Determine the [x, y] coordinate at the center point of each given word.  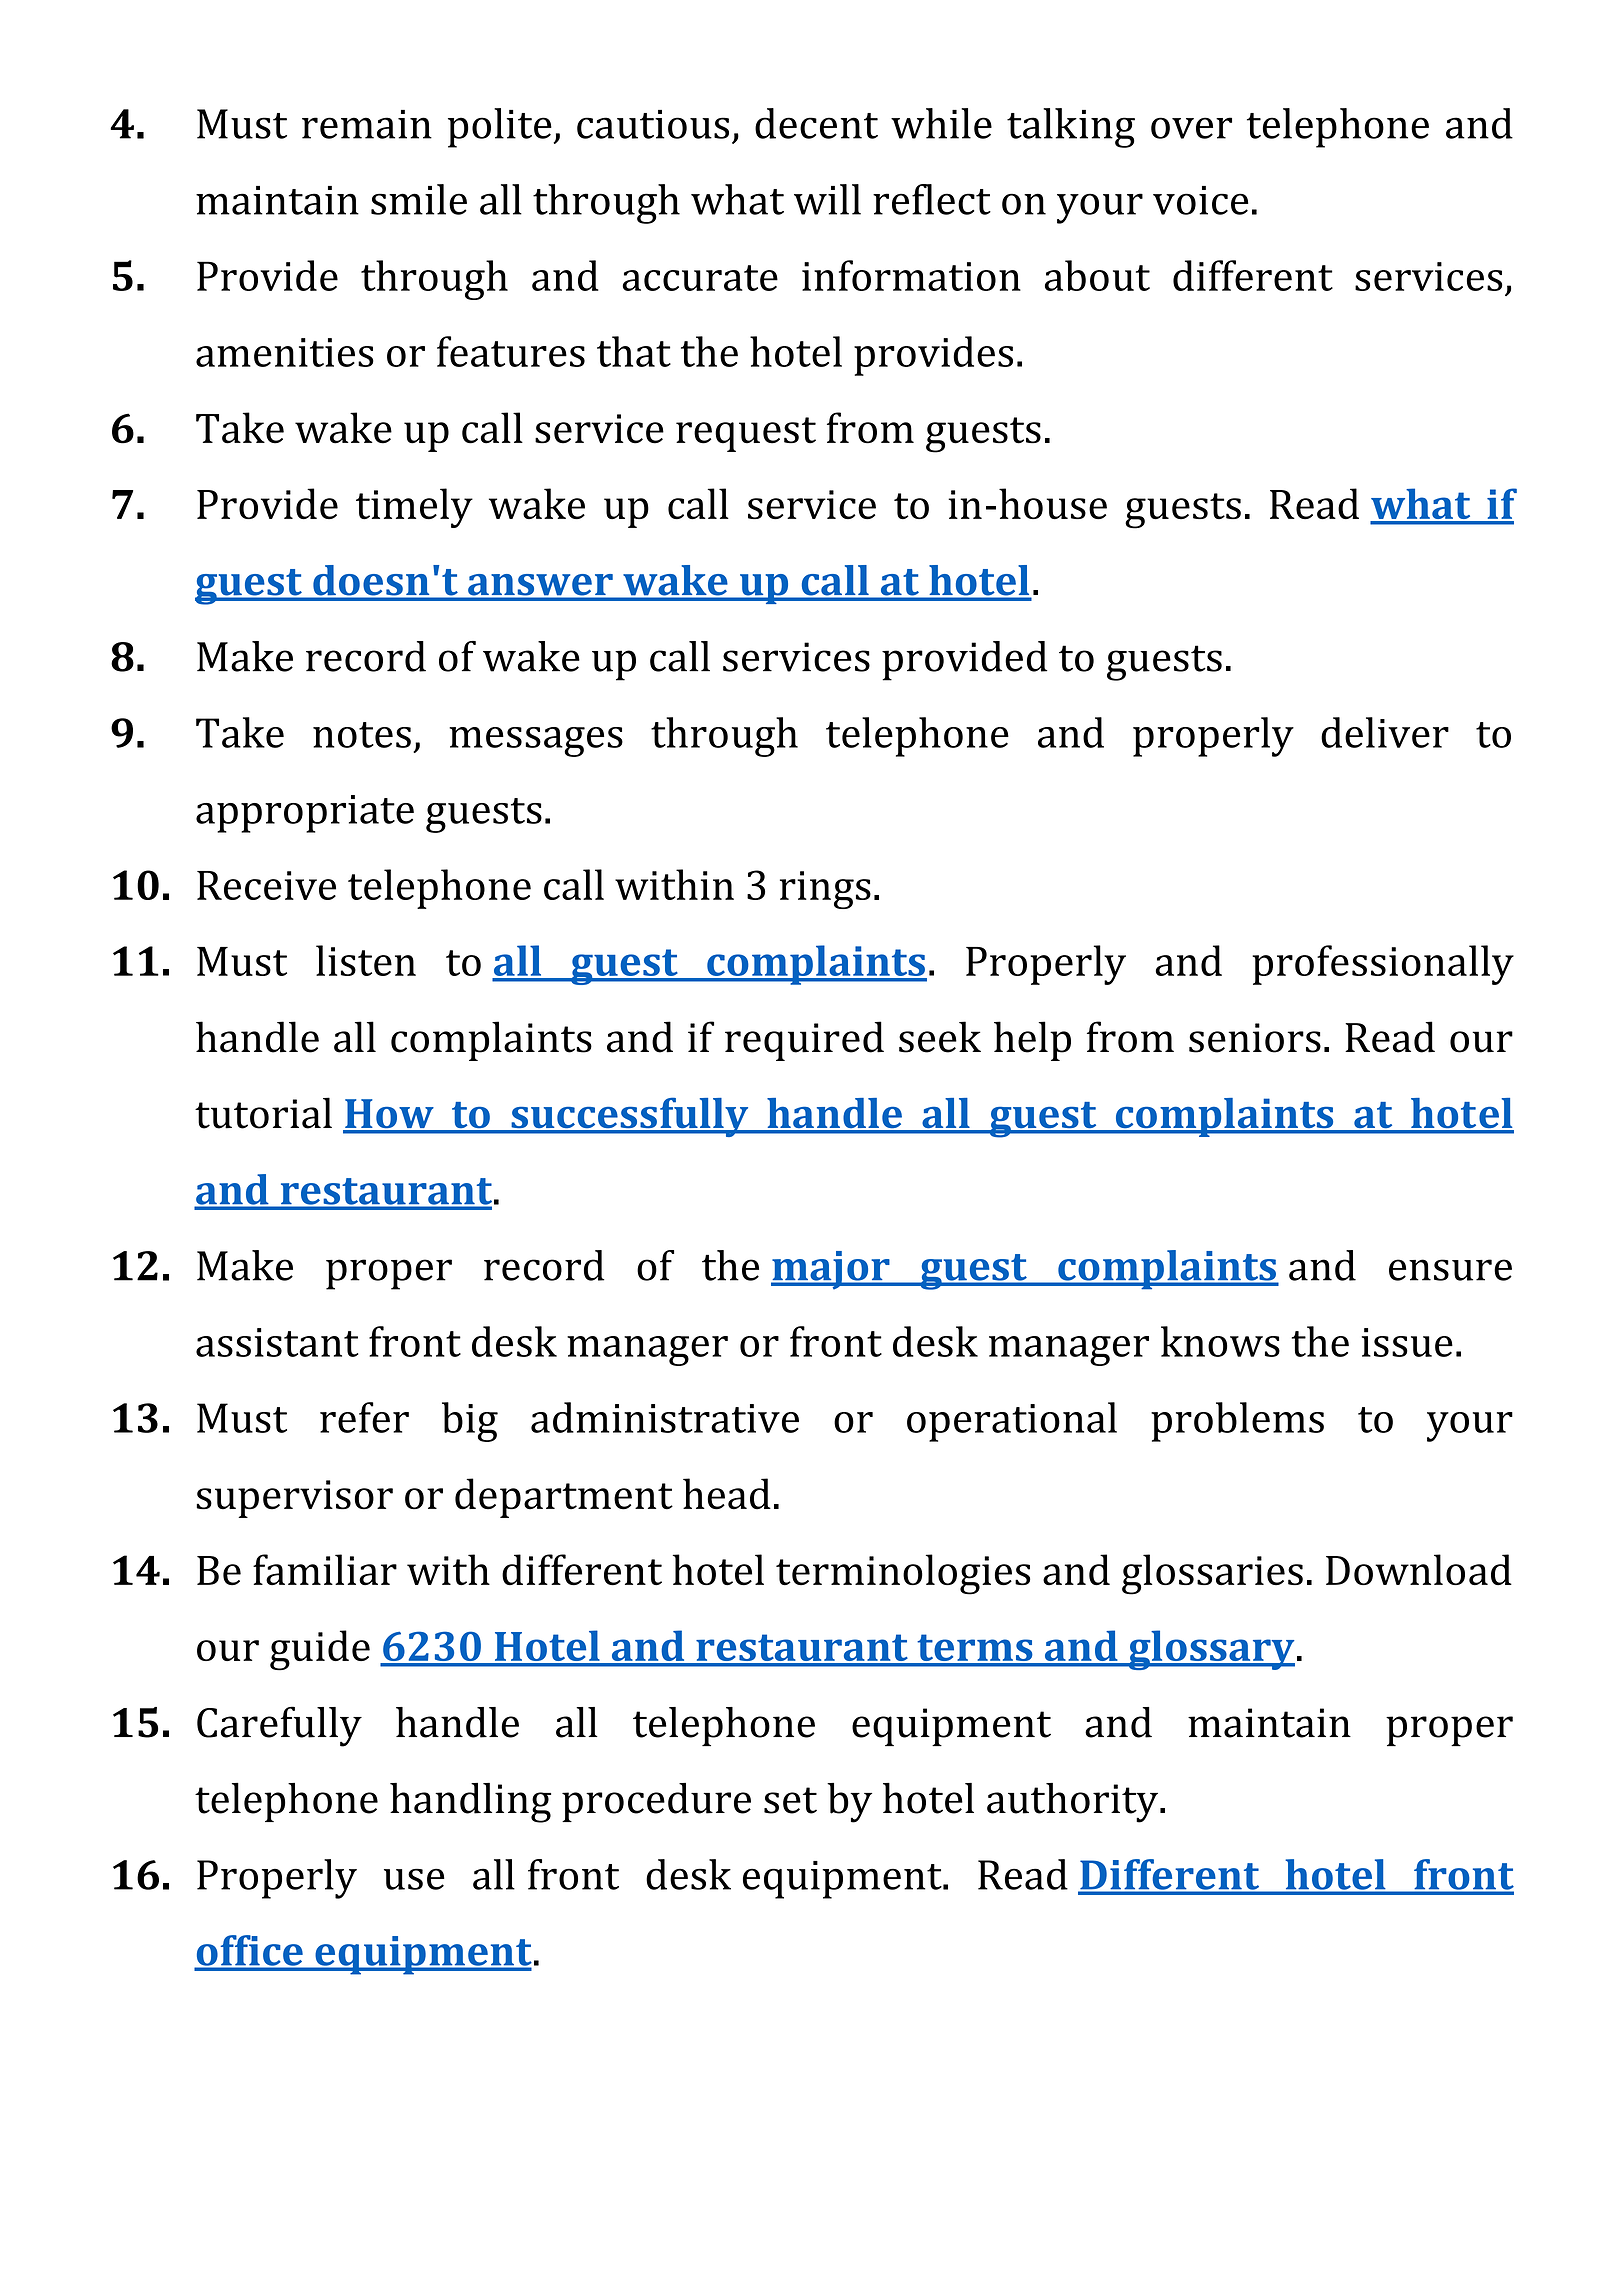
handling [470, 1803]
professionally [1383, 965]
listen [366, 960]
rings [825, 890]
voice [1200, 200]
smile [419, 199]
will [827, 199]
